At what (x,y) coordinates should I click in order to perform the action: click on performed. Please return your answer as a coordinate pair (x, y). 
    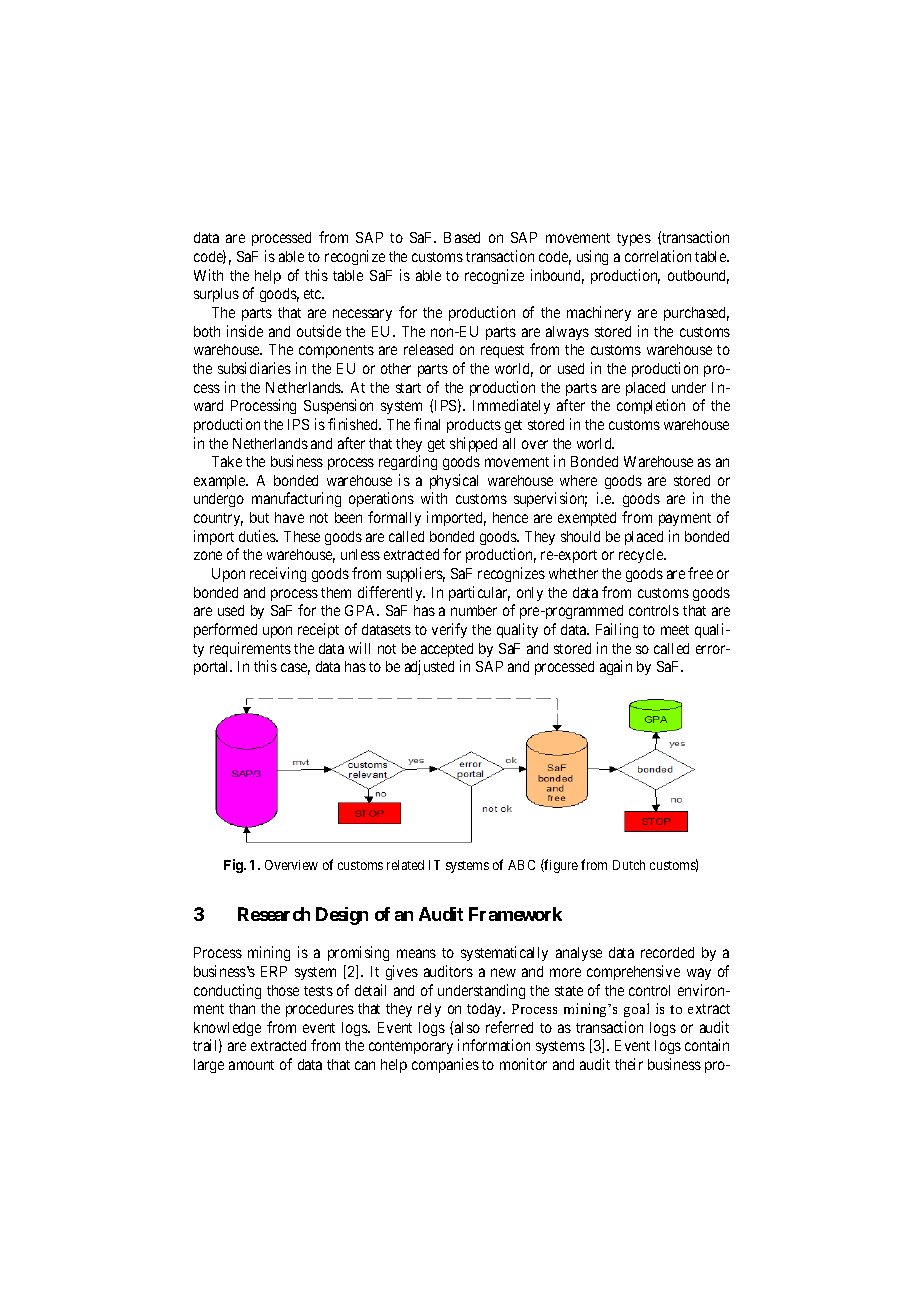
    Looking at the image, I should click on (225, 630).
